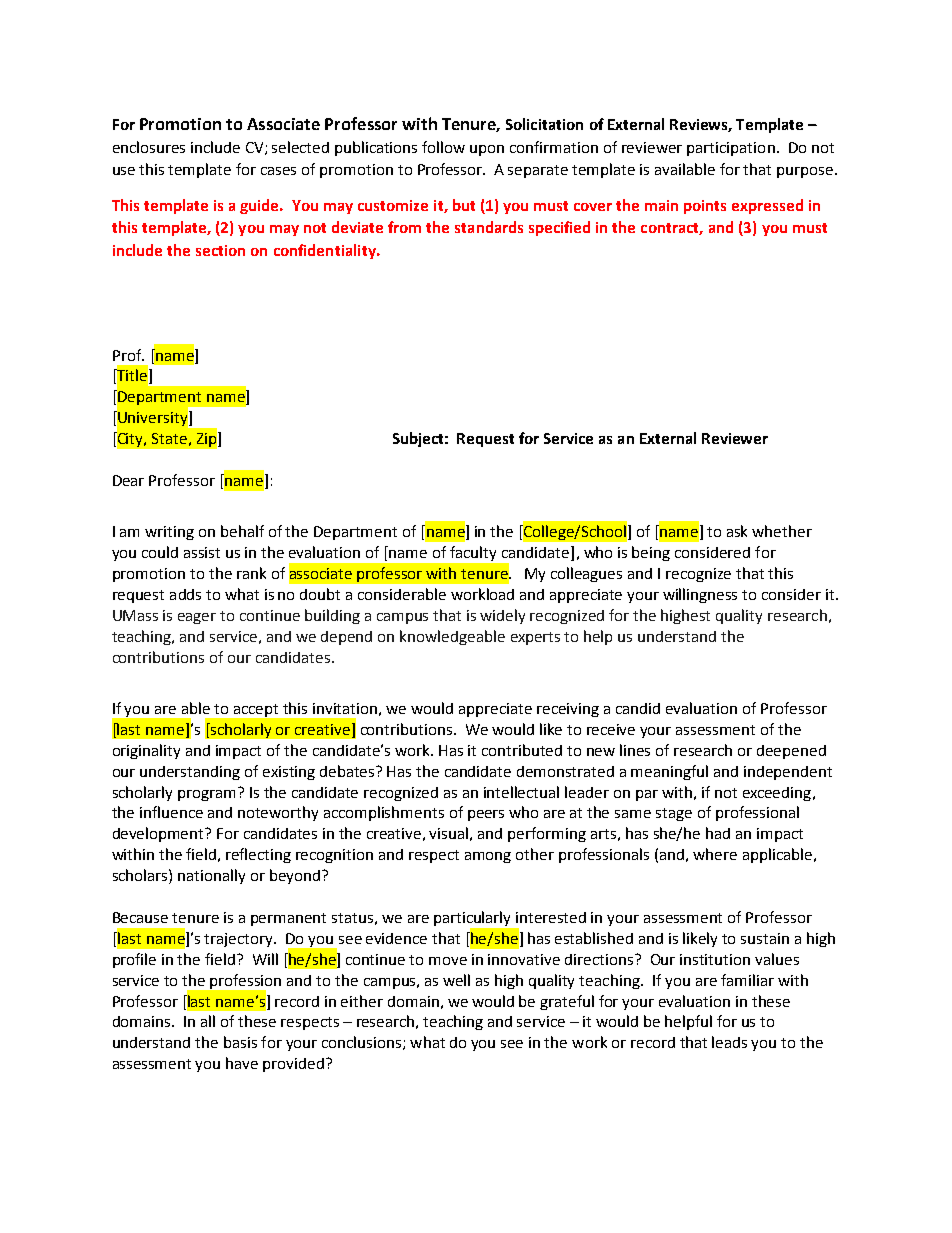 The height and width of the image is (1233, 952). Describe the element at coordinates (502, 616) in the image. I see `widely` at that location.
